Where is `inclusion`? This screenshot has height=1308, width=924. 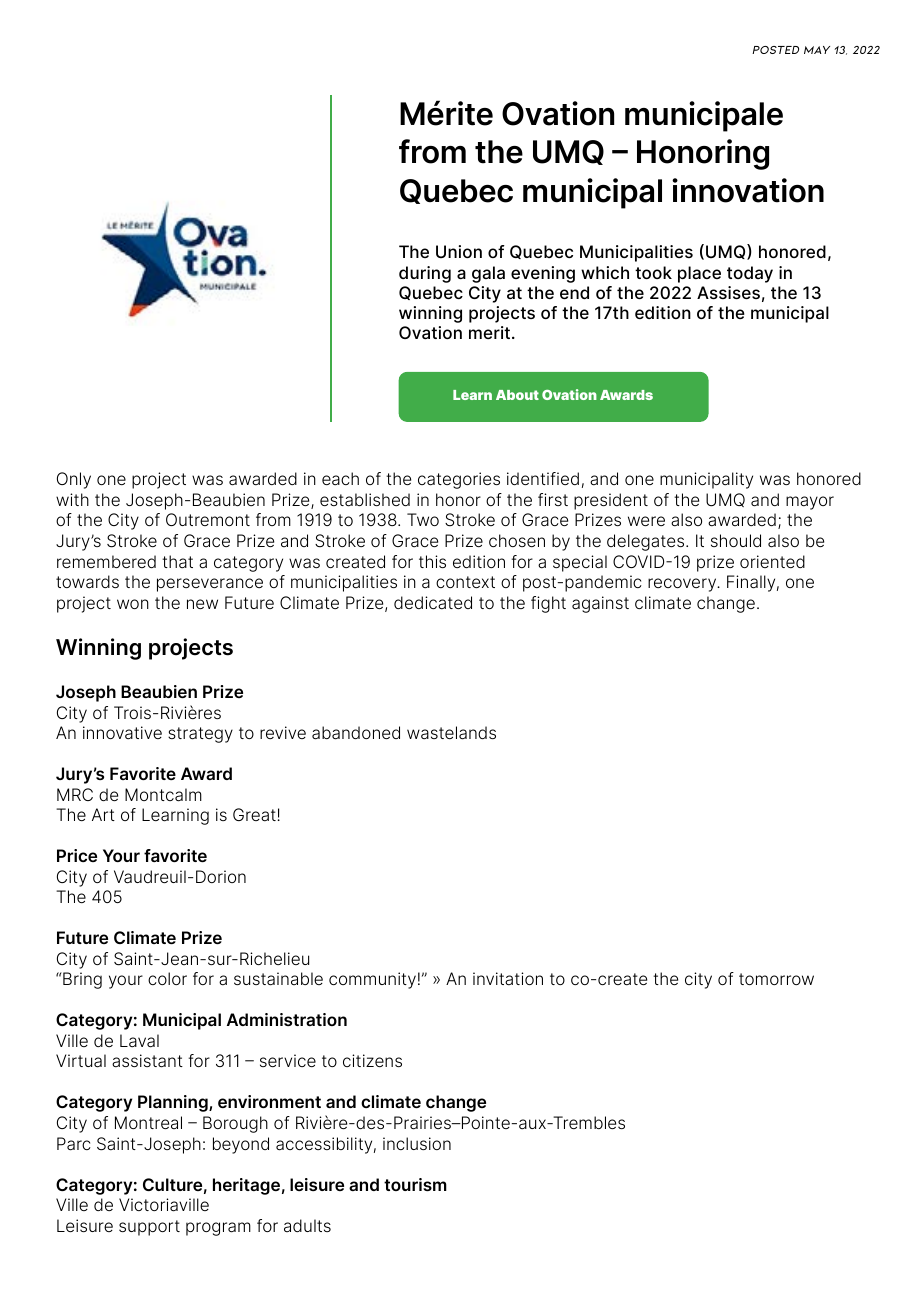
inclusion is located at coordinates (417, 1143).
